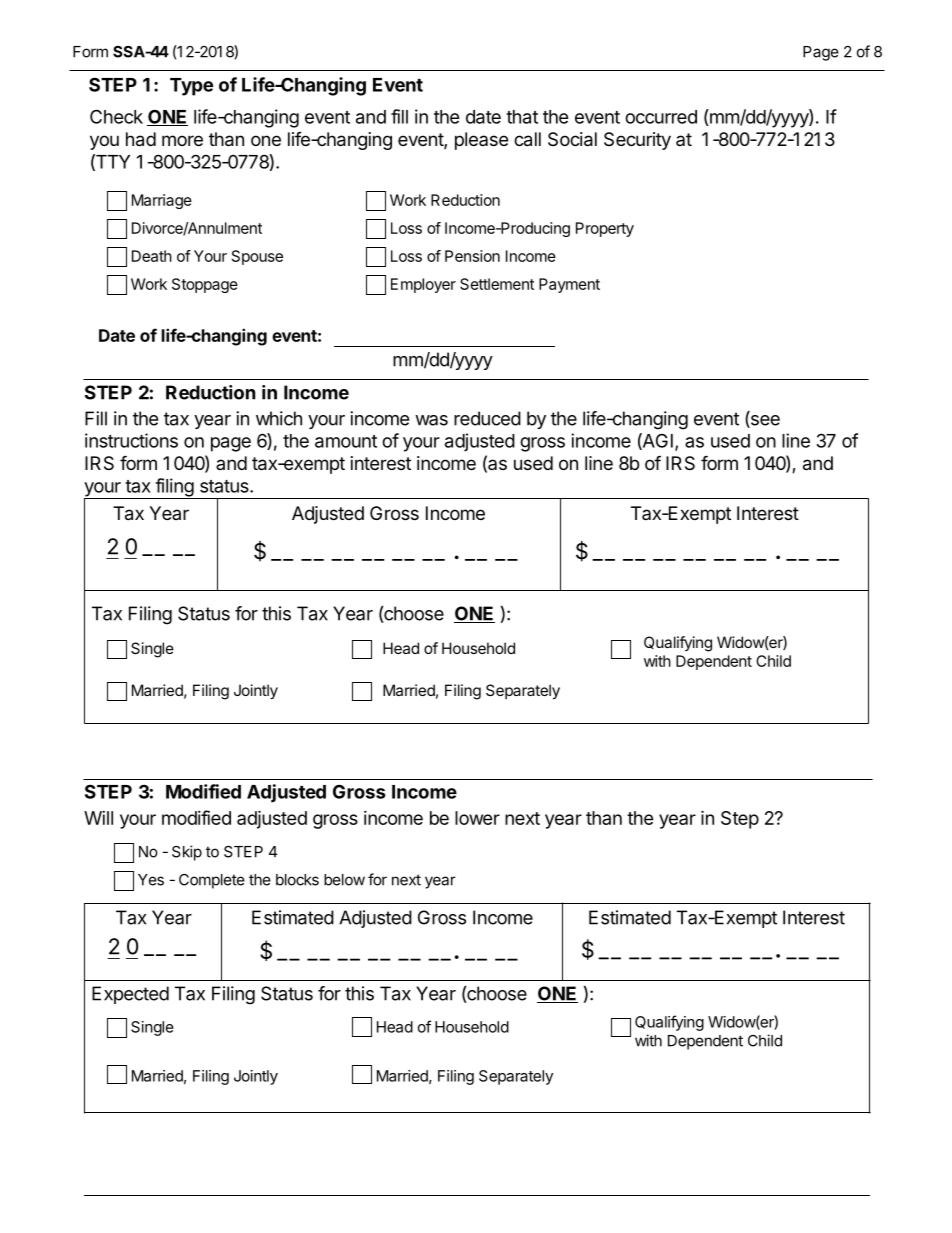 The image size is (952, 1233). I want to click on instructions, so click(131, 440).
